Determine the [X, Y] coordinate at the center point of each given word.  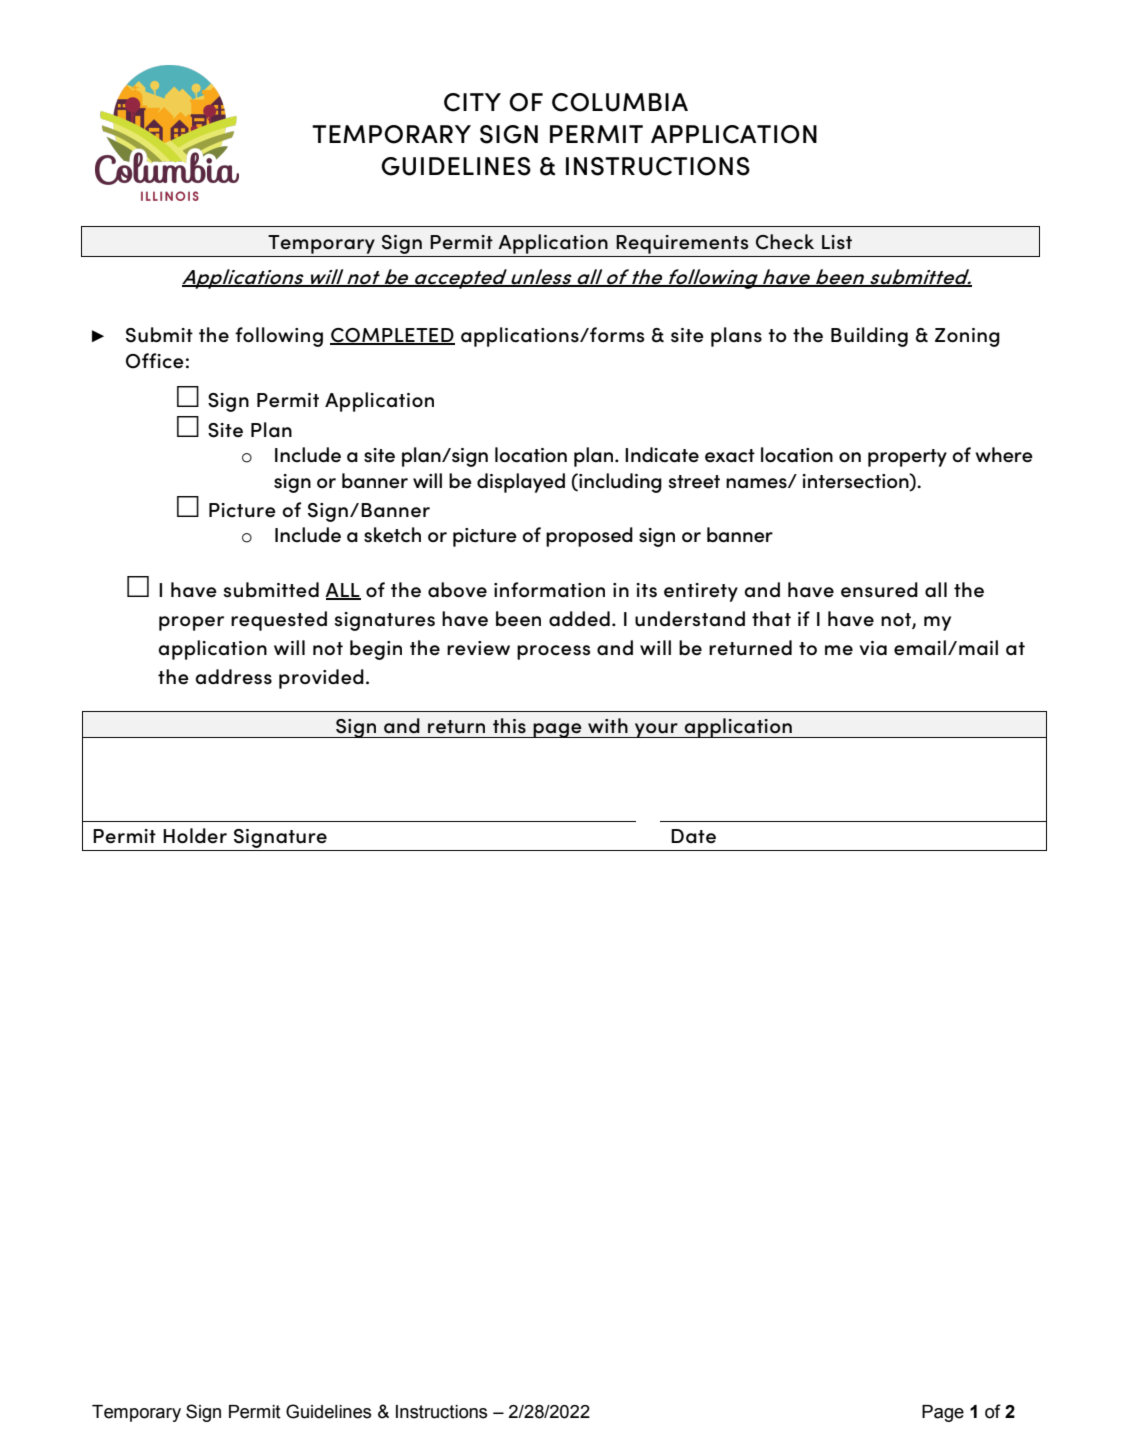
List [837, 242]
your [656, 730]
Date [693, 836]
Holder [195, 836]
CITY [472, 102]
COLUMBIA [620, 102]
